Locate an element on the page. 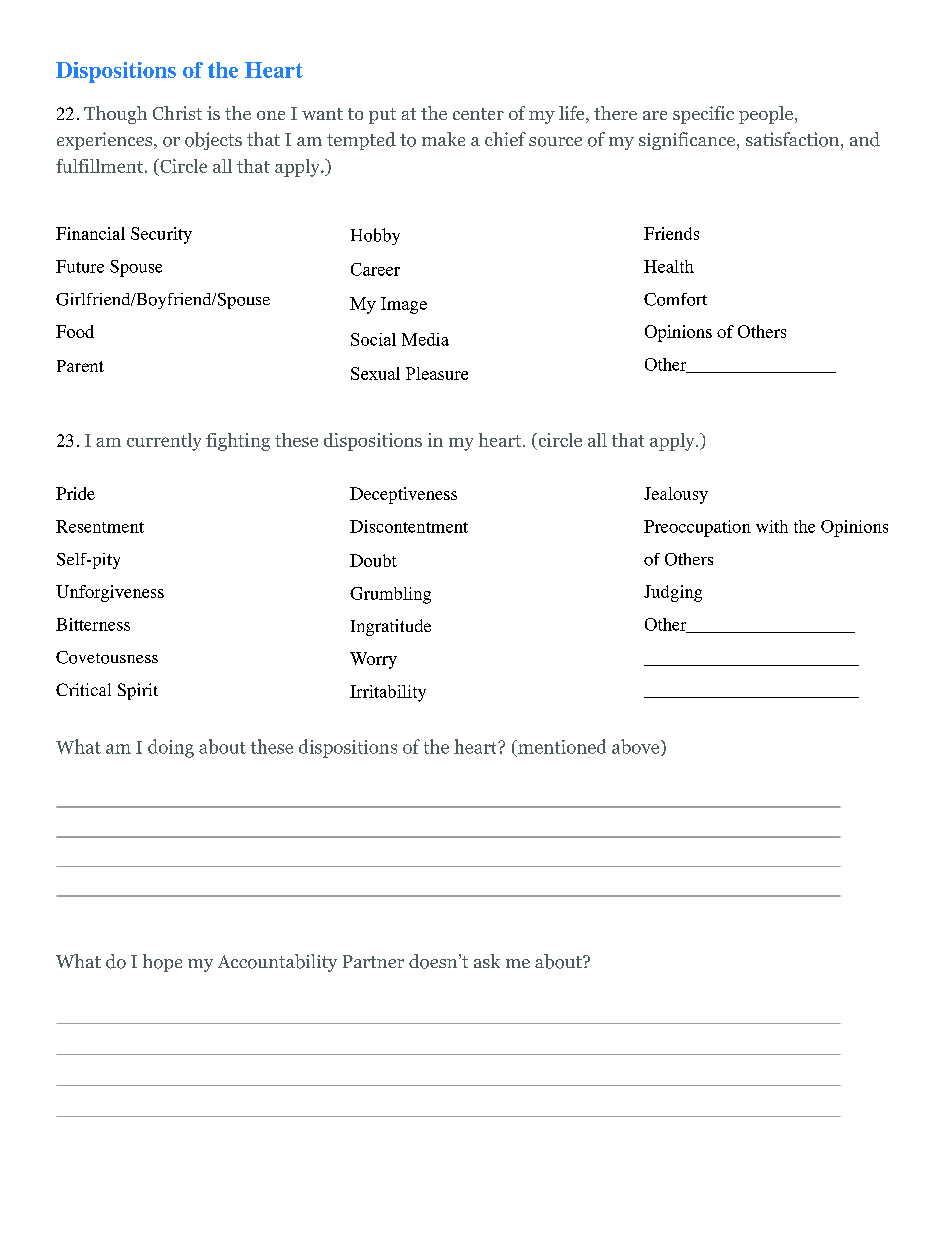 The width and height of the page is (952, 1233). hope is located at coordinates (162, 963).
